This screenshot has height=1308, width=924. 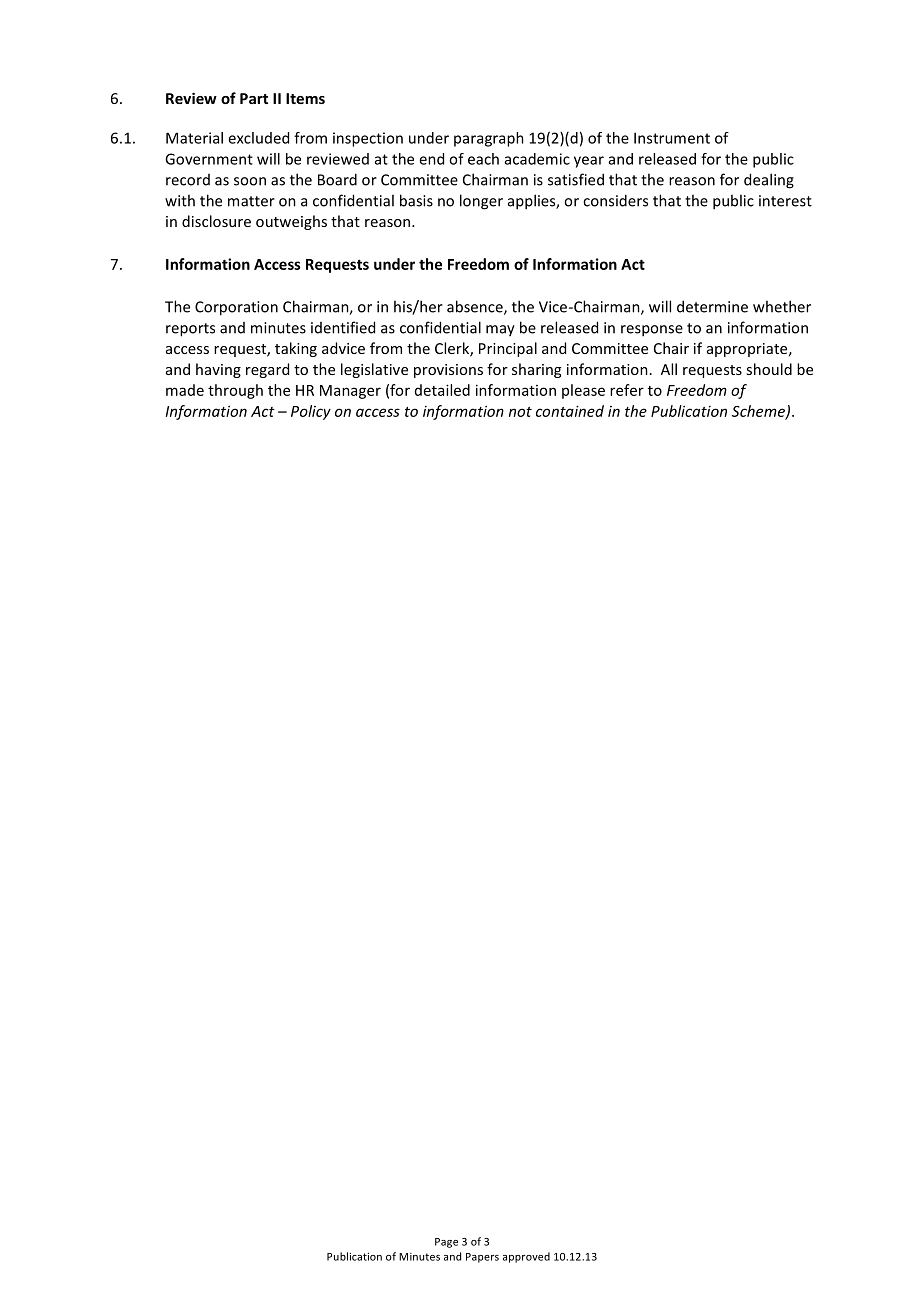 I want to click on through, so click(x=235, y=391).
